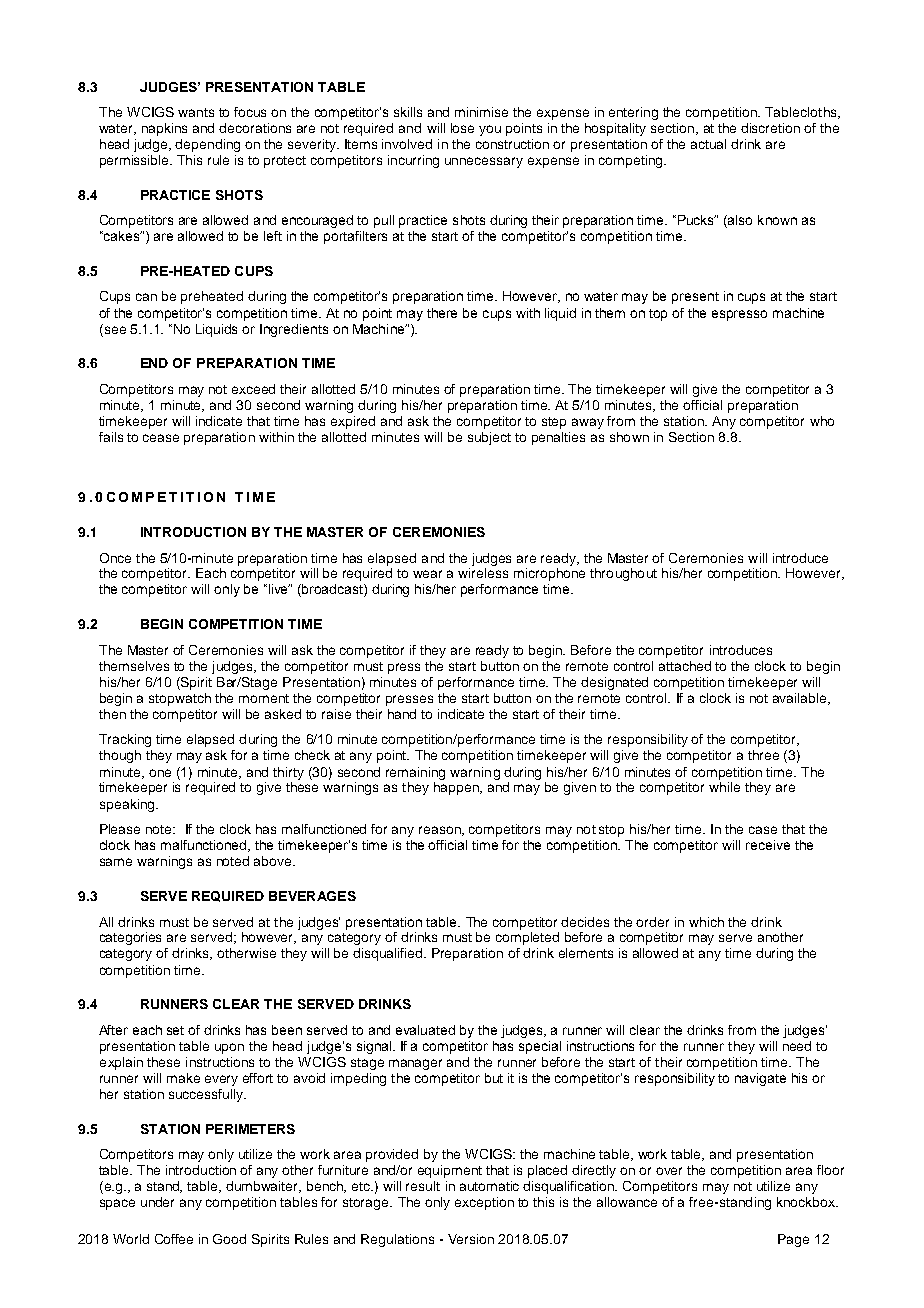 This document has height=1308, width=924. What do you see at coordinates (161, 438) in the document?
I see `cease` at bounding box center [161, 438].
